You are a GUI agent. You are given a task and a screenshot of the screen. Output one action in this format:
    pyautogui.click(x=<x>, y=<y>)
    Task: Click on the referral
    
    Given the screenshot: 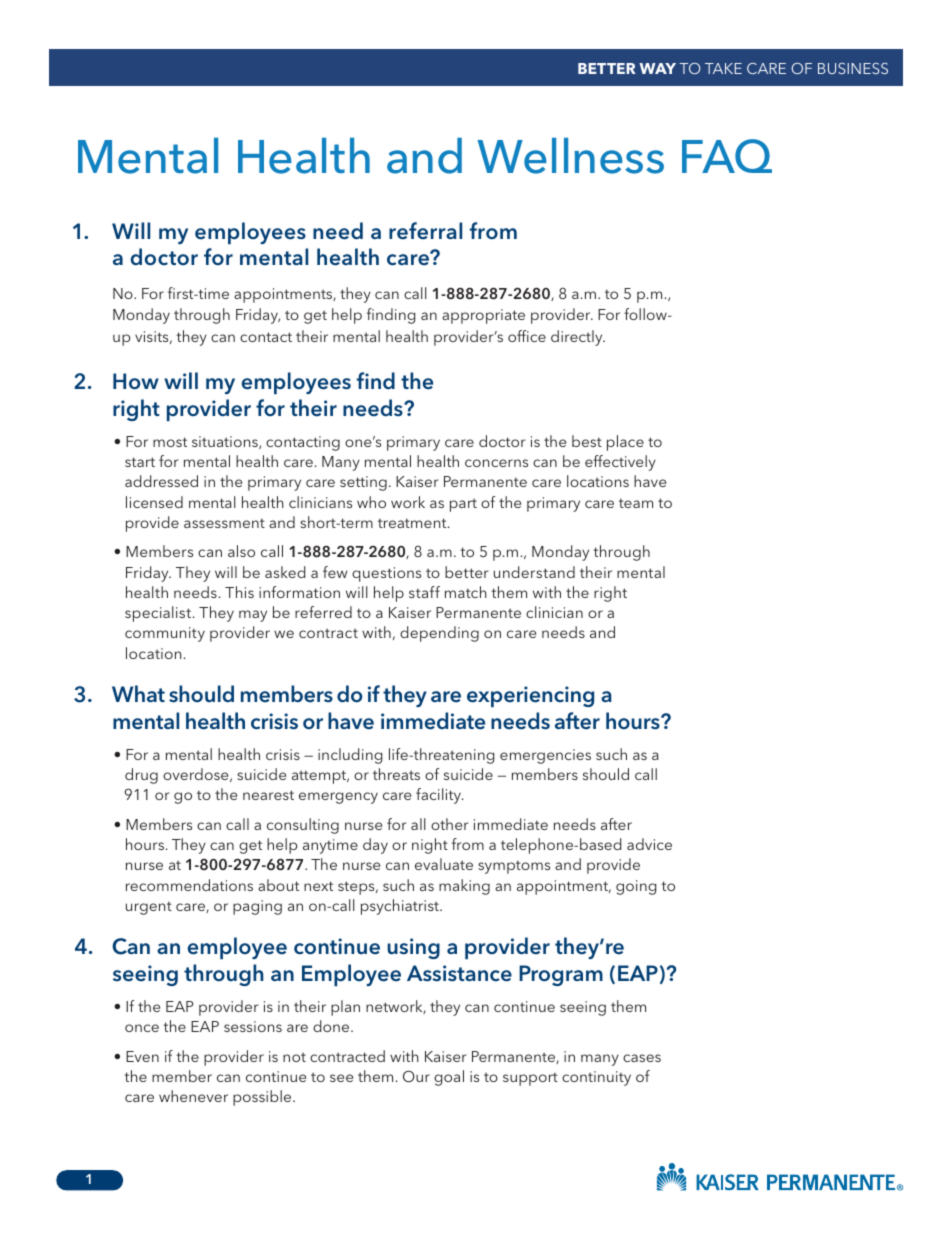 What is the action you would take?
    pyautogui.click(x=425, y=231)
